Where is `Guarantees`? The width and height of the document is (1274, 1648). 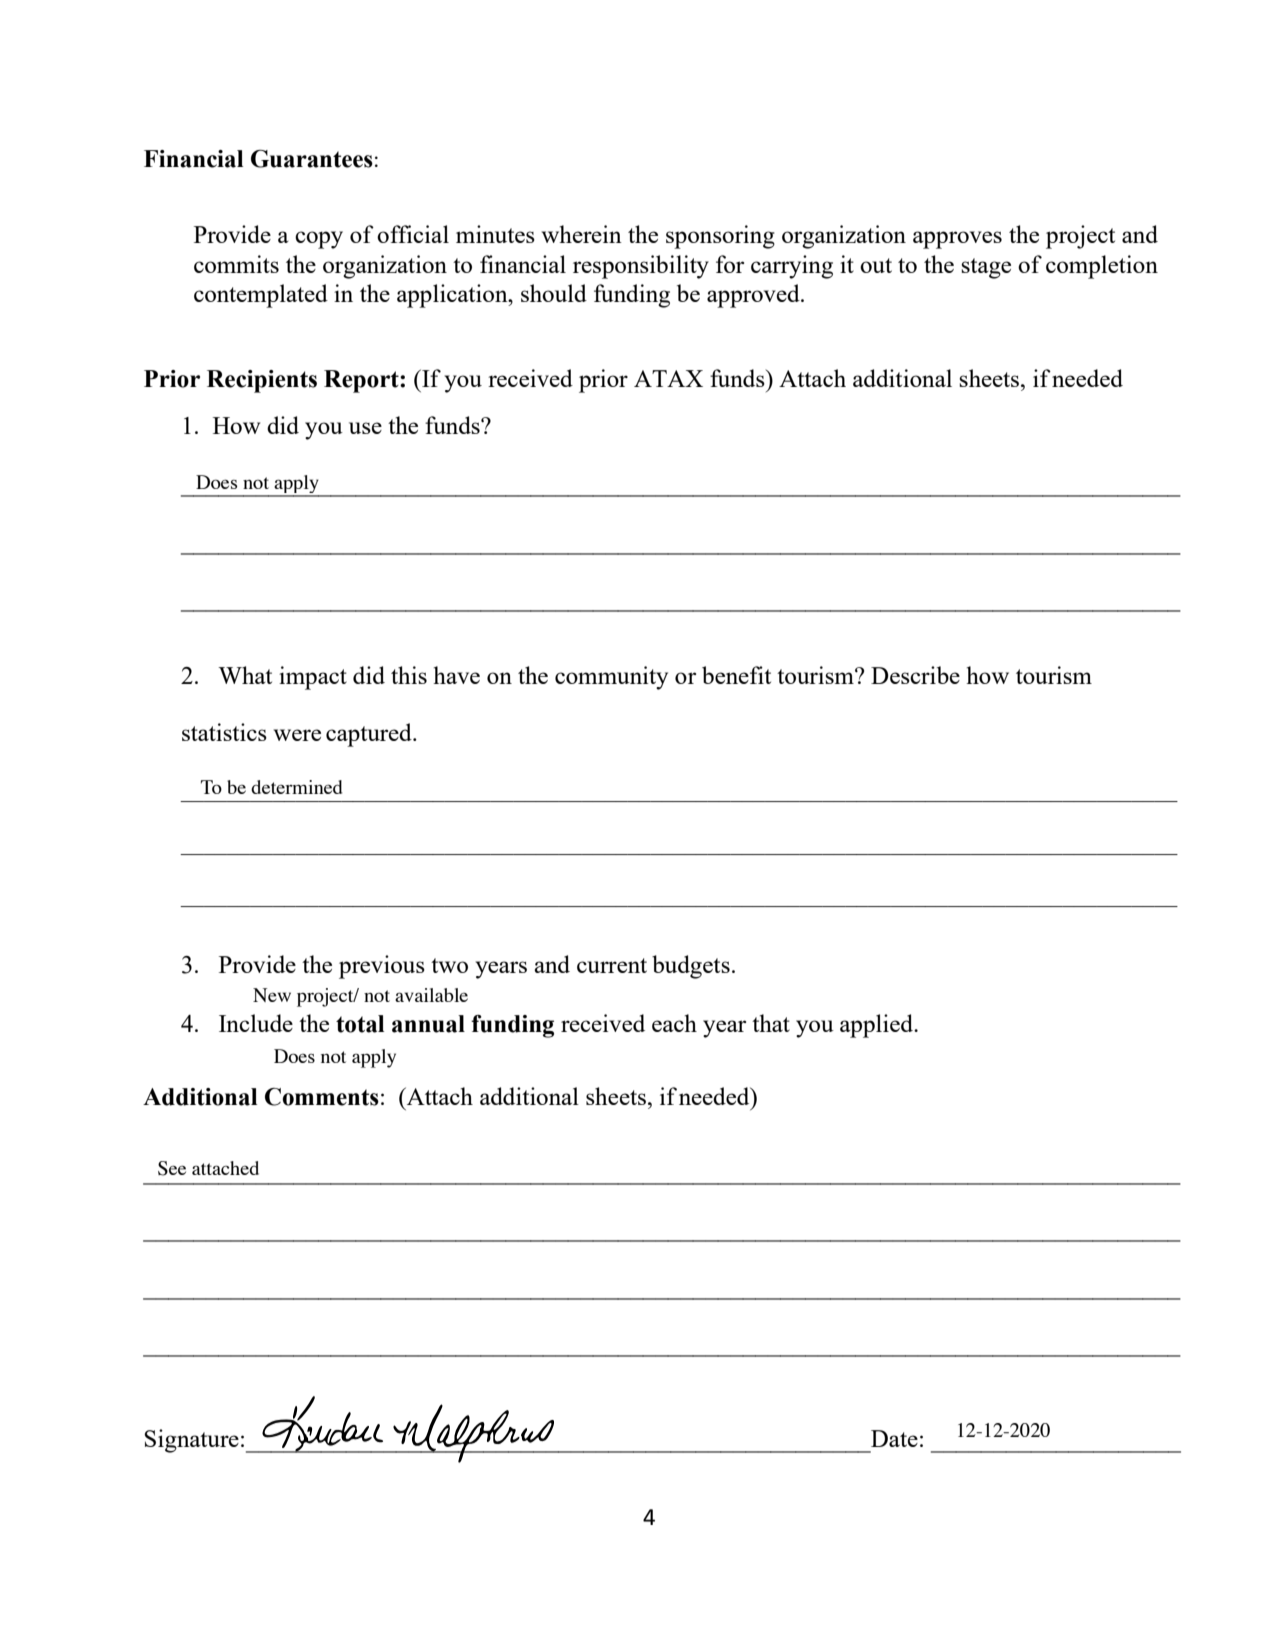 Guarantees is located at coordinates (312, 159).
